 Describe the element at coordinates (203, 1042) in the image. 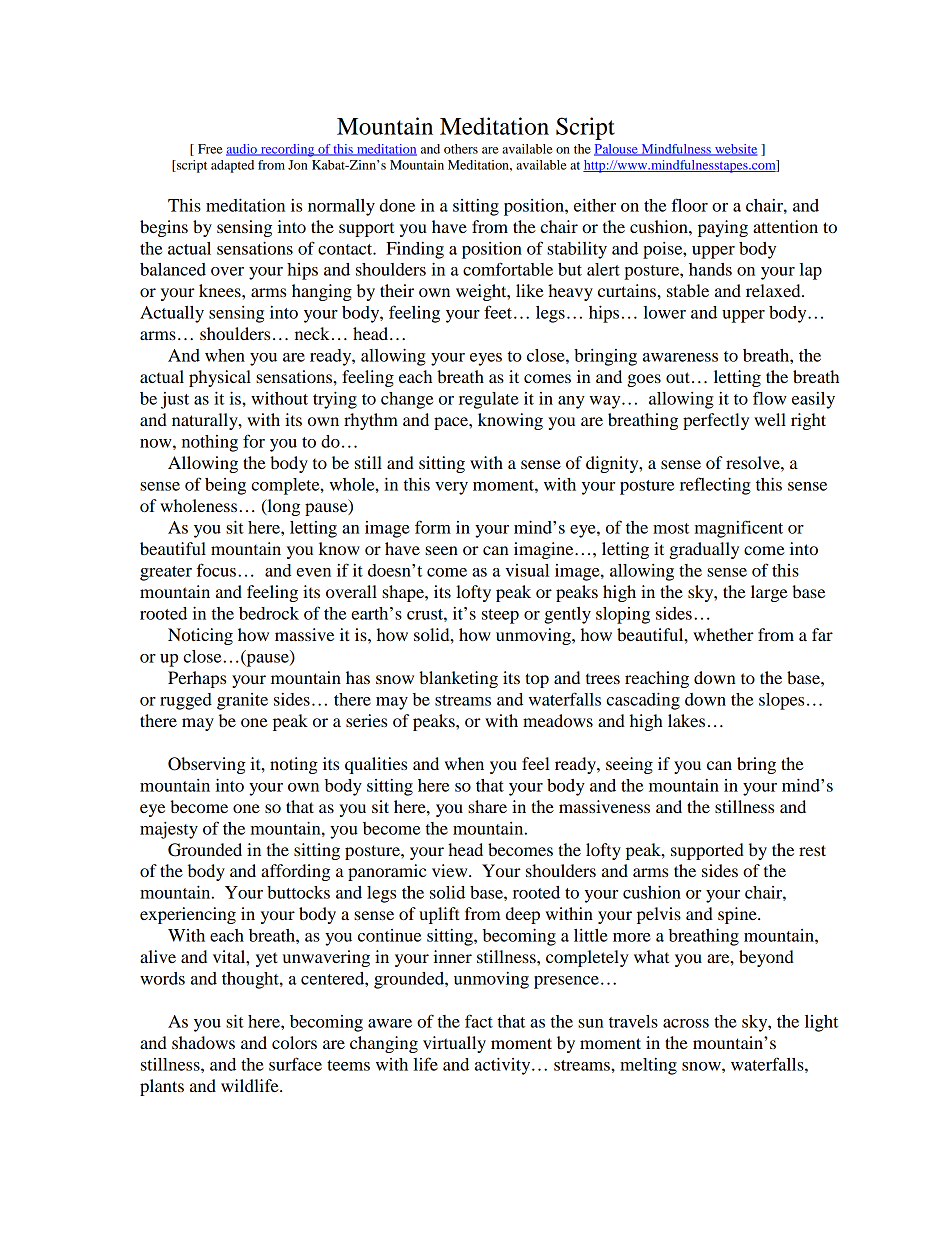

I see `shadows` at that location.
